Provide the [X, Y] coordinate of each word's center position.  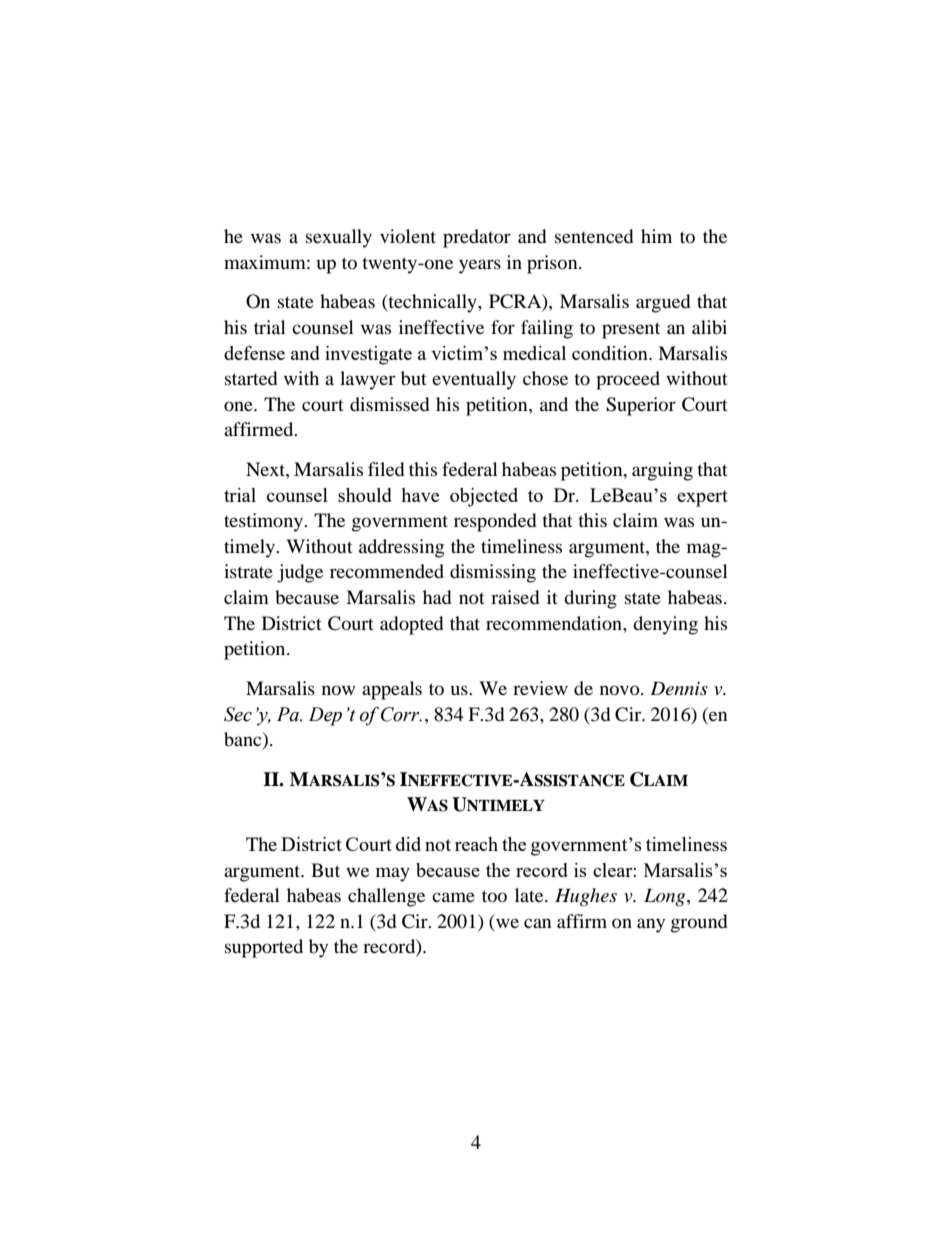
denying [665, 625]
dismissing [493, 573]
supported [264, 948]
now [338, 690]
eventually [474, 380]
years [480, 266]
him [656, 236]
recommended [387, 571]
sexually [339, 238]
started [251, 378]
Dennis [679, 688]
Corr [401, 714]
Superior [641, 406]
